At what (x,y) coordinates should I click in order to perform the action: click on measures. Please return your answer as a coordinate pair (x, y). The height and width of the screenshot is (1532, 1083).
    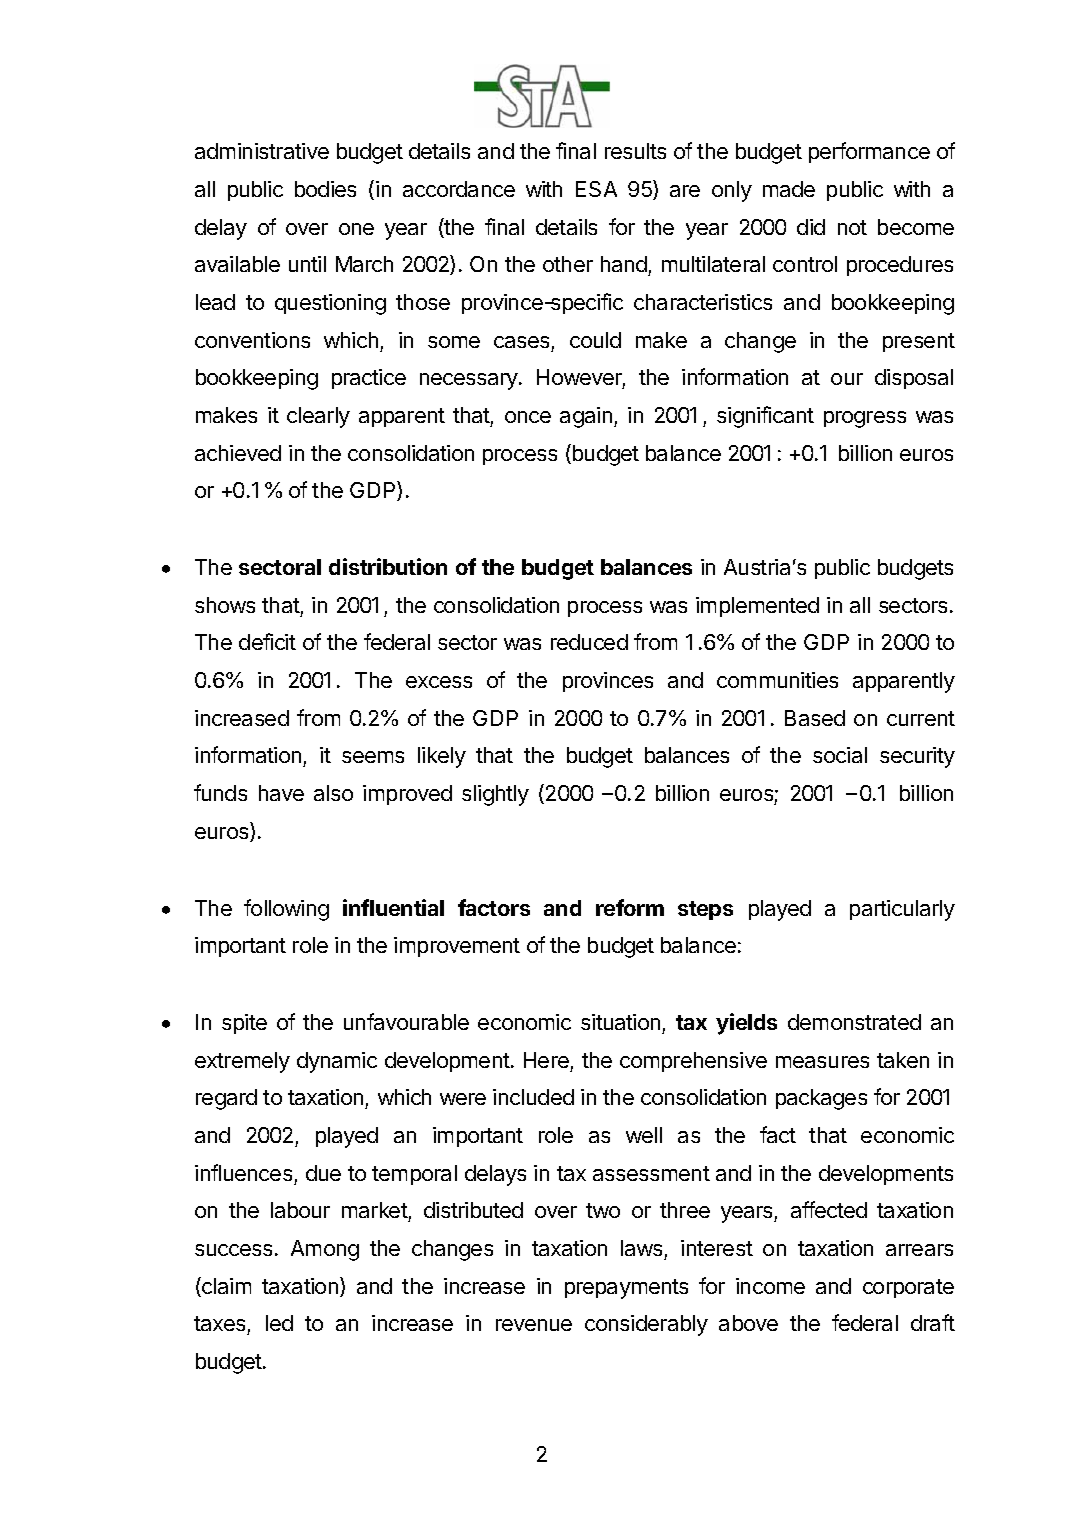
    Looking at the image, I should click on (822, 1062).
